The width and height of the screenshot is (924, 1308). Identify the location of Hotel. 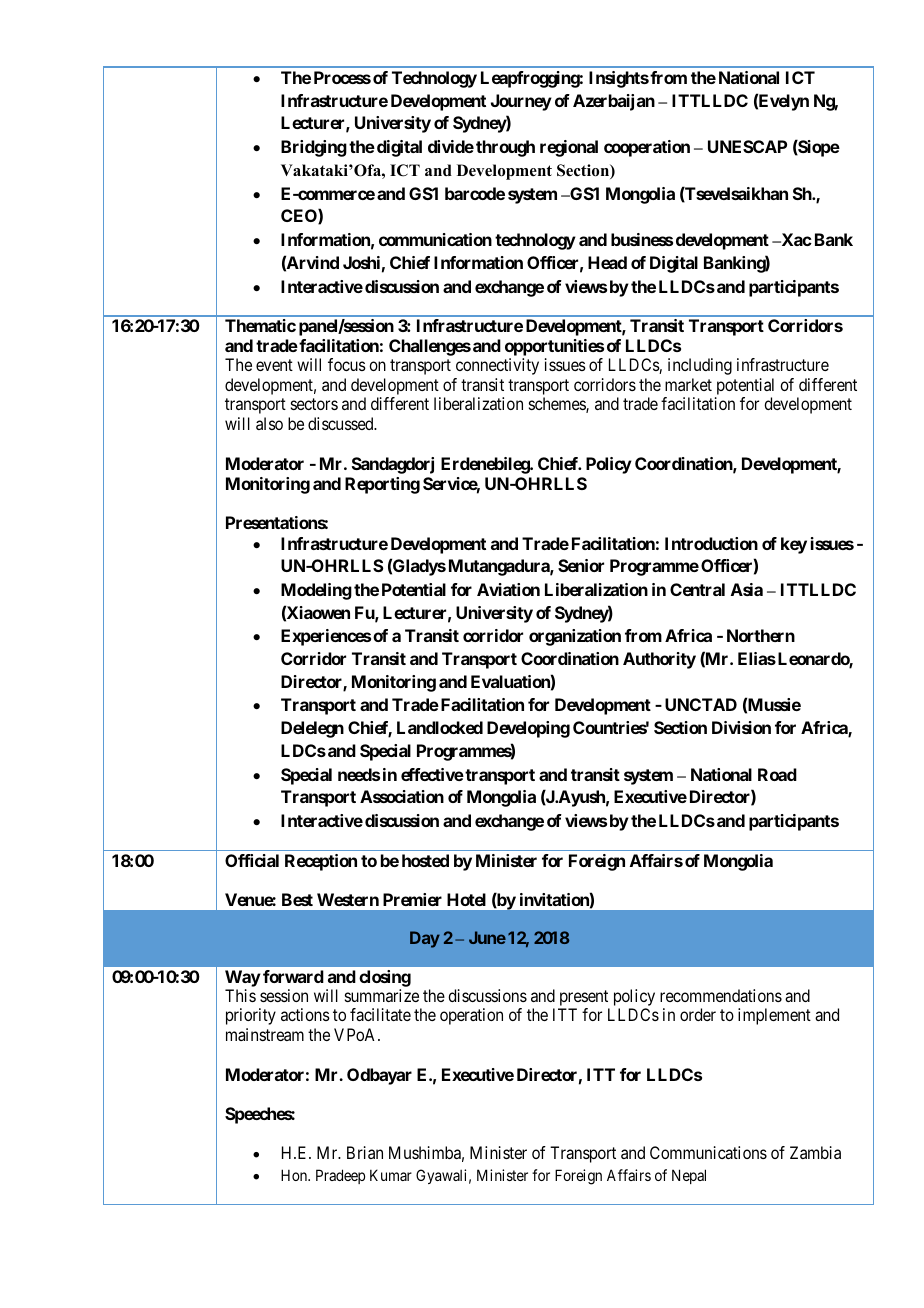
(466, 899).
